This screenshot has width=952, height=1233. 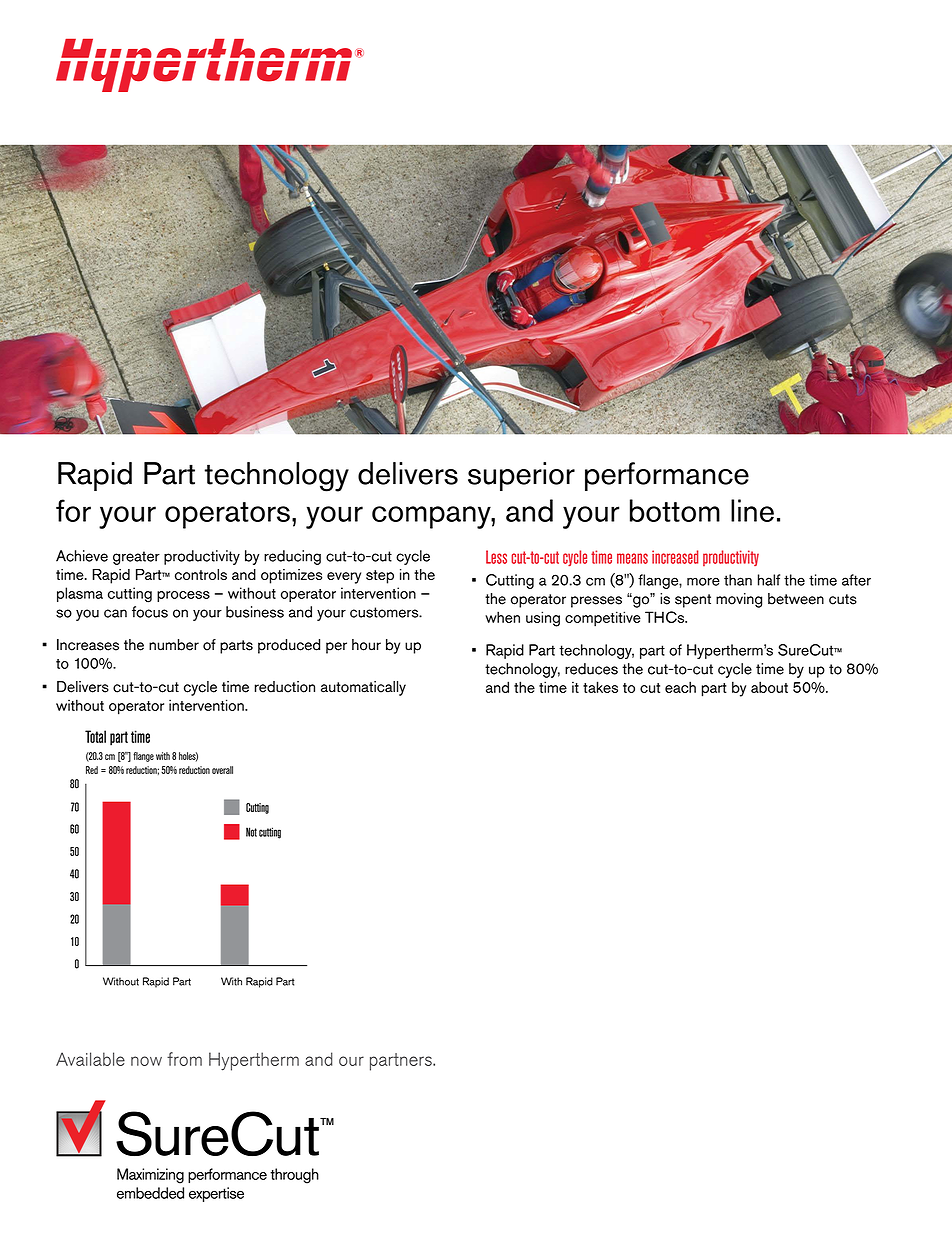 I want to click on greater, so click(x=136, y=558).
